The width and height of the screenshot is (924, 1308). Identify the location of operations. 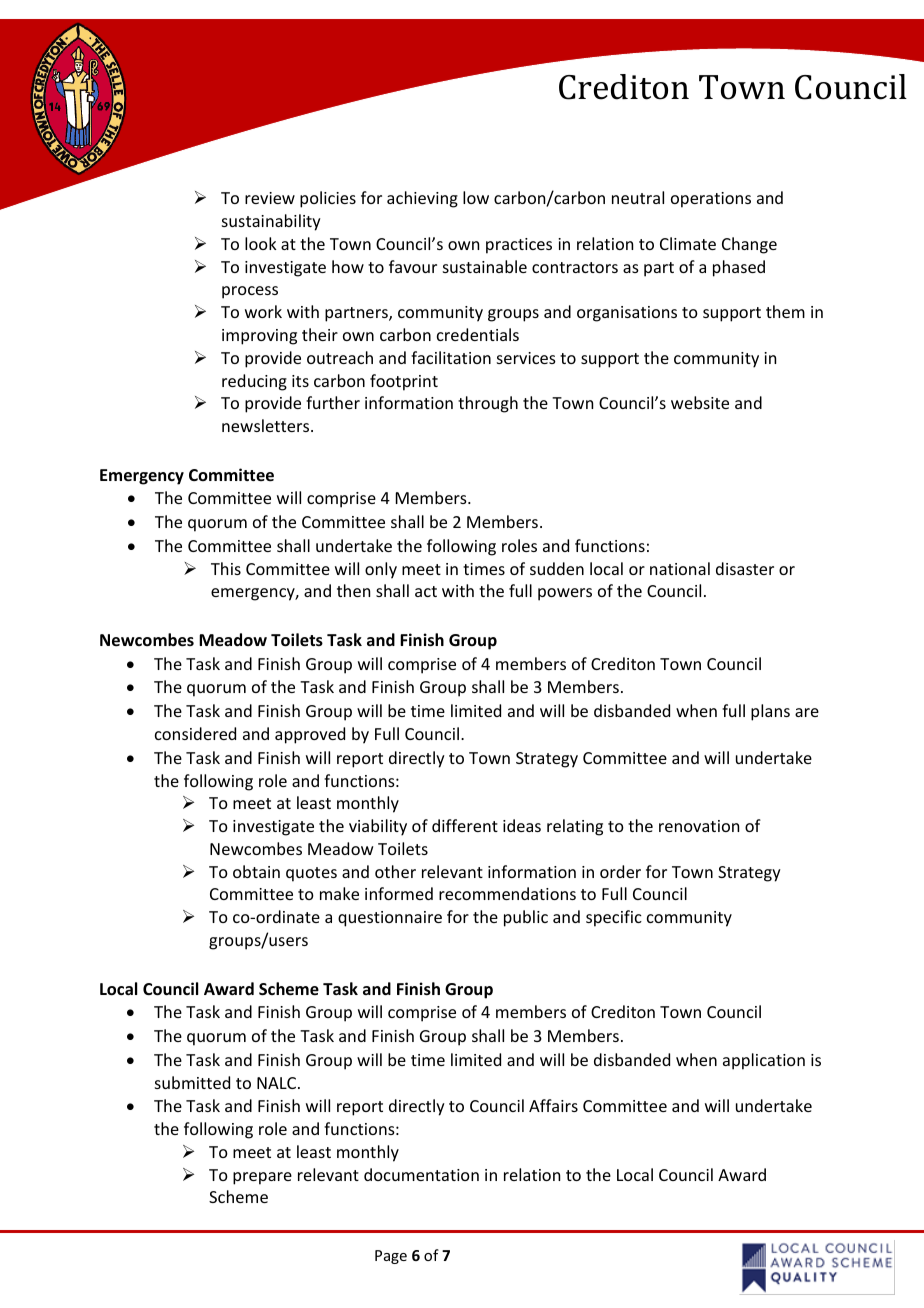
(711, 200).
